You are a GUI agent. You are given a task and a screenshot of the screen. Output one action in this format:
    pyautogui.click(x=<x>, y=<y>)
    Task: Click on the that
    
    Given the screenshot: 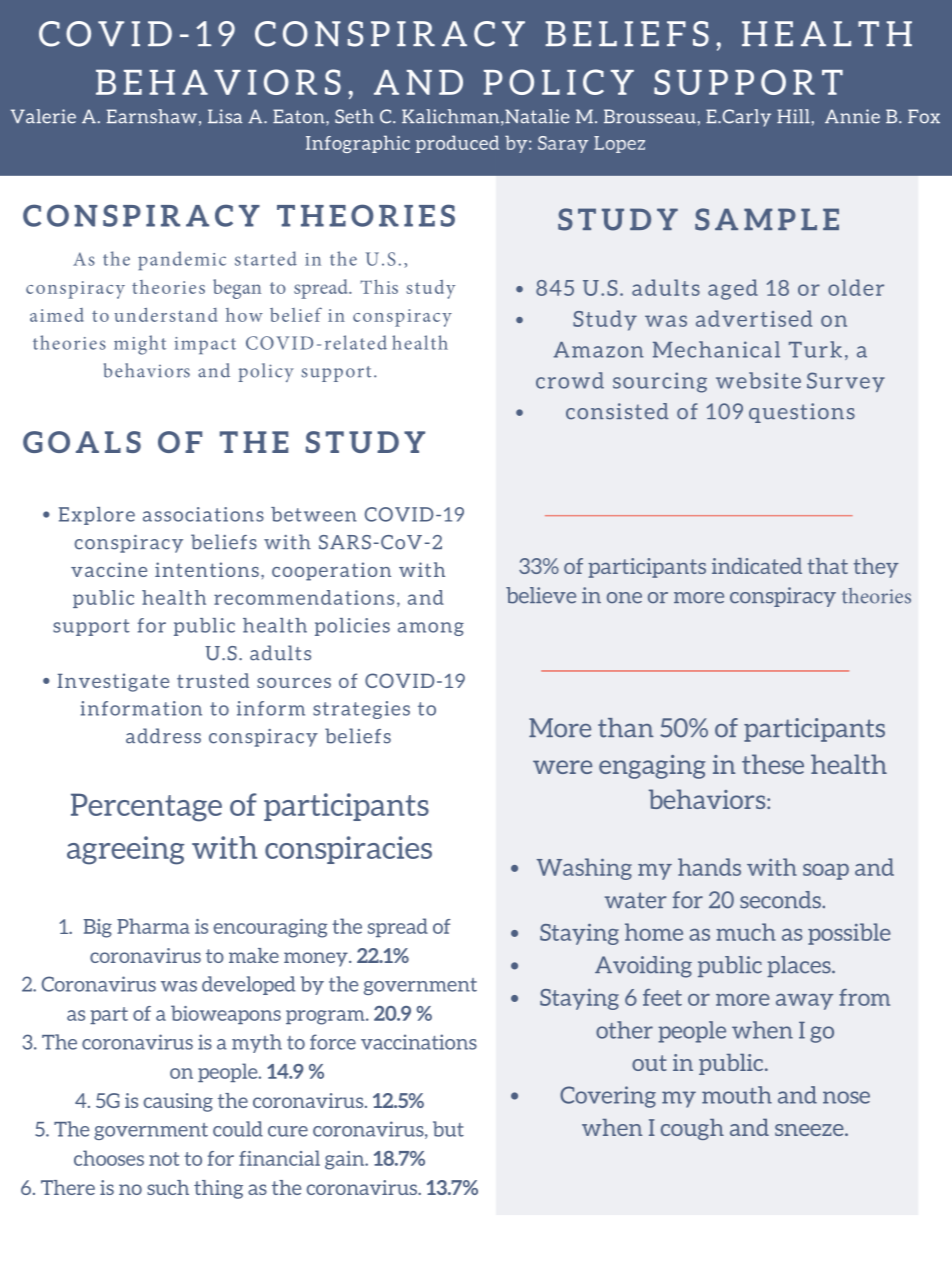 What is the action you would take?
    pyautogui.click(x=828, y=566)
